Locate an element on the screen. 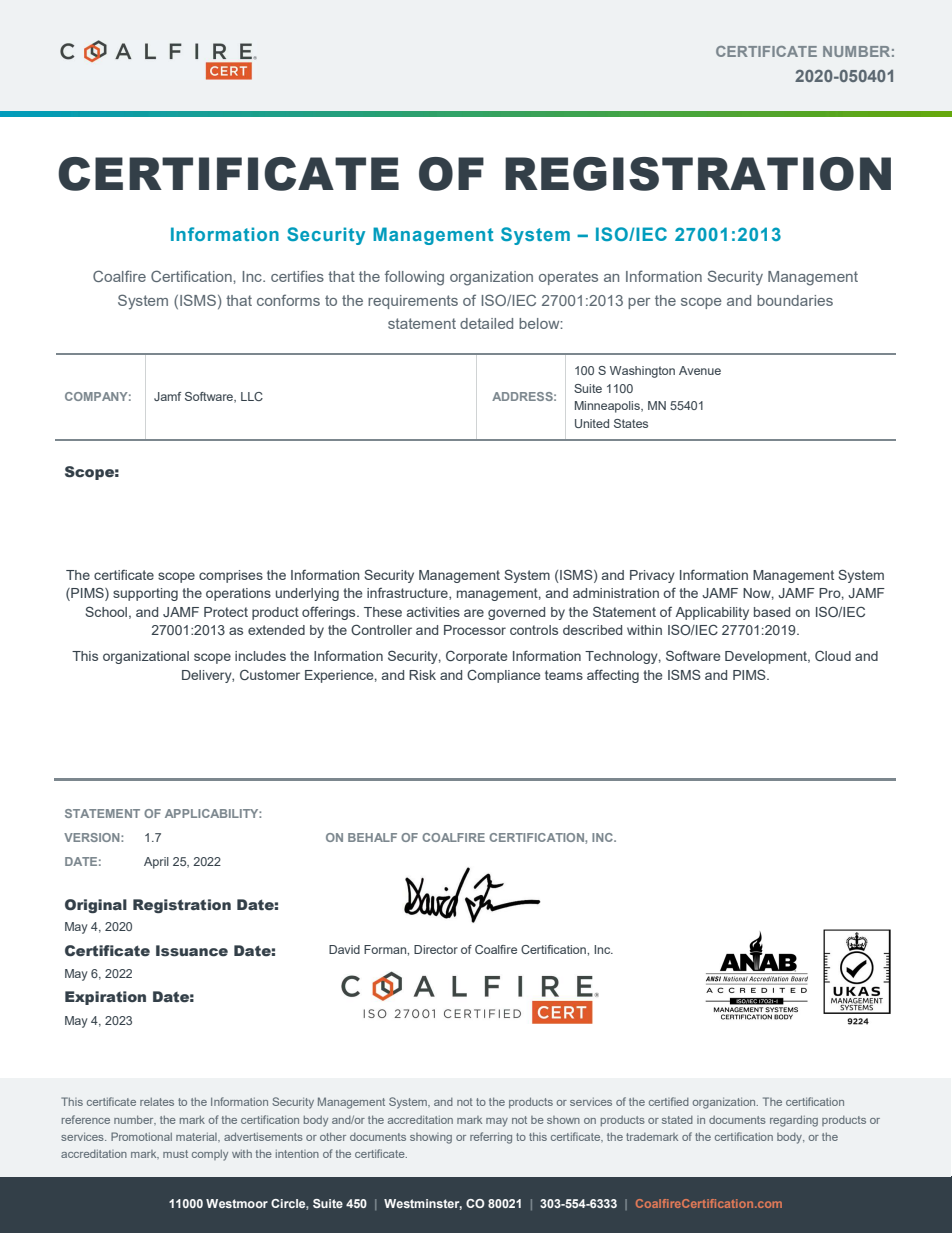  detailed is located at coordinates (486, 323).
